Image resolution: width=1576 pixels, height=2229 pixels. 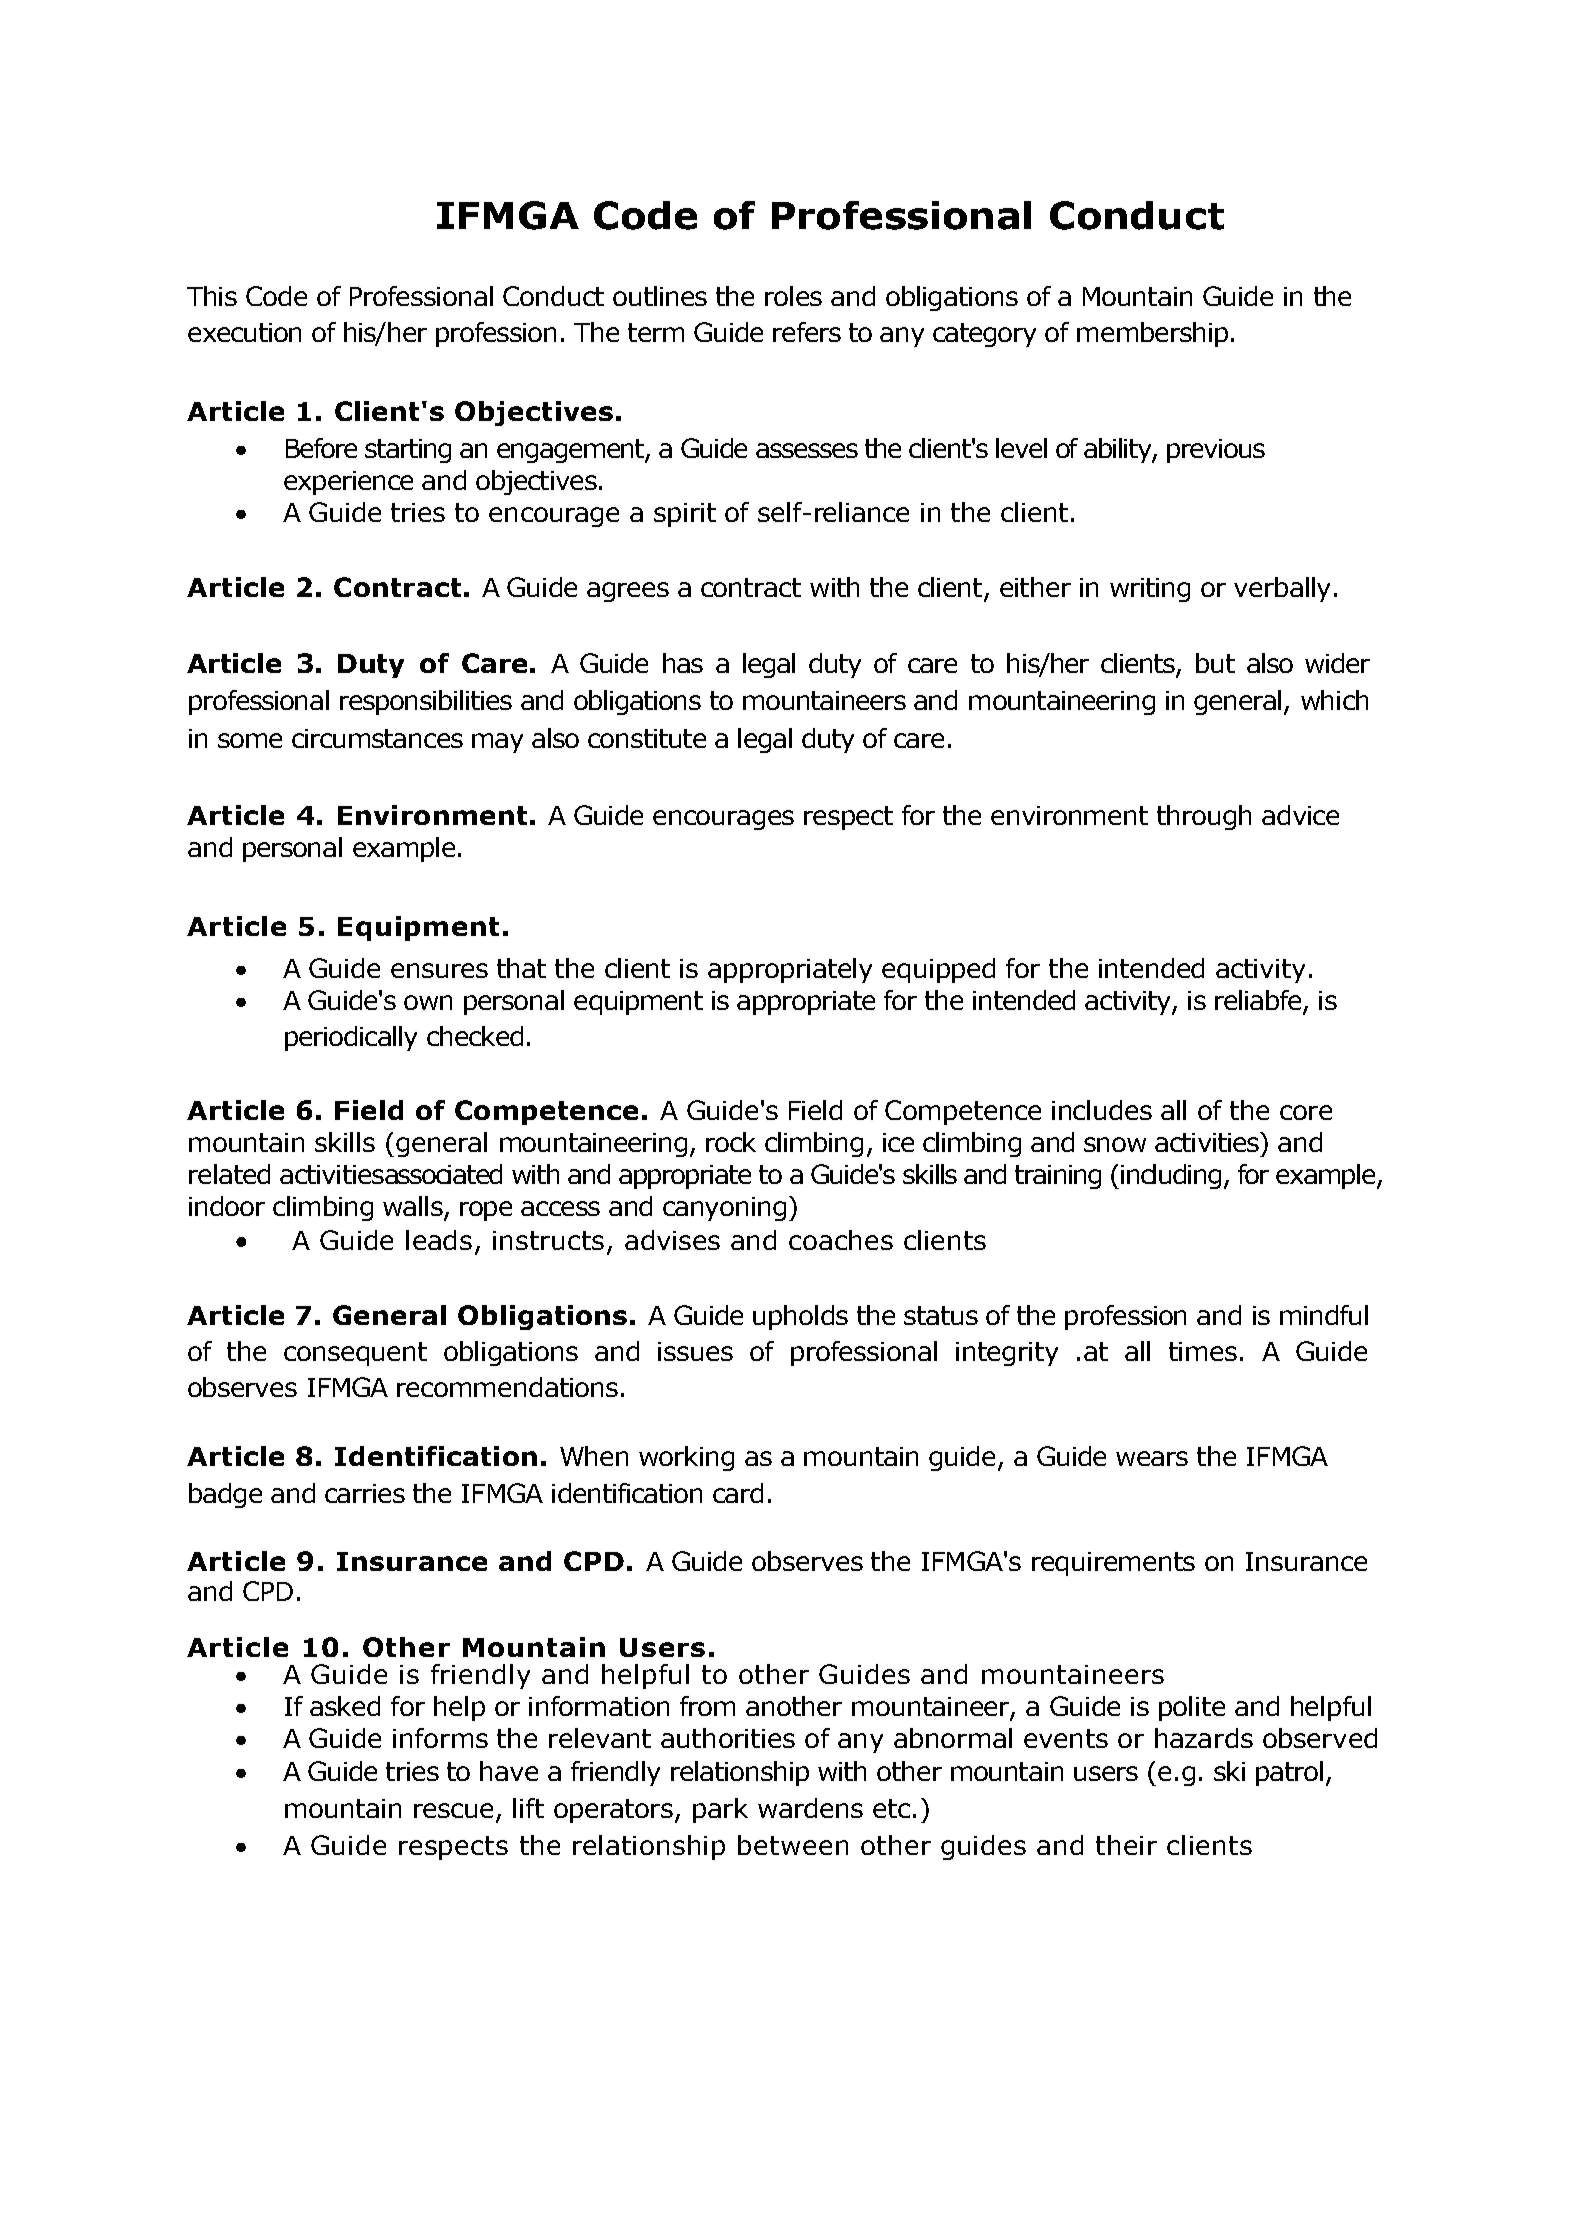 What do you see at coordinates (1152, 334) in the document?
I see `membership` at bounding box center [1152, 334].
